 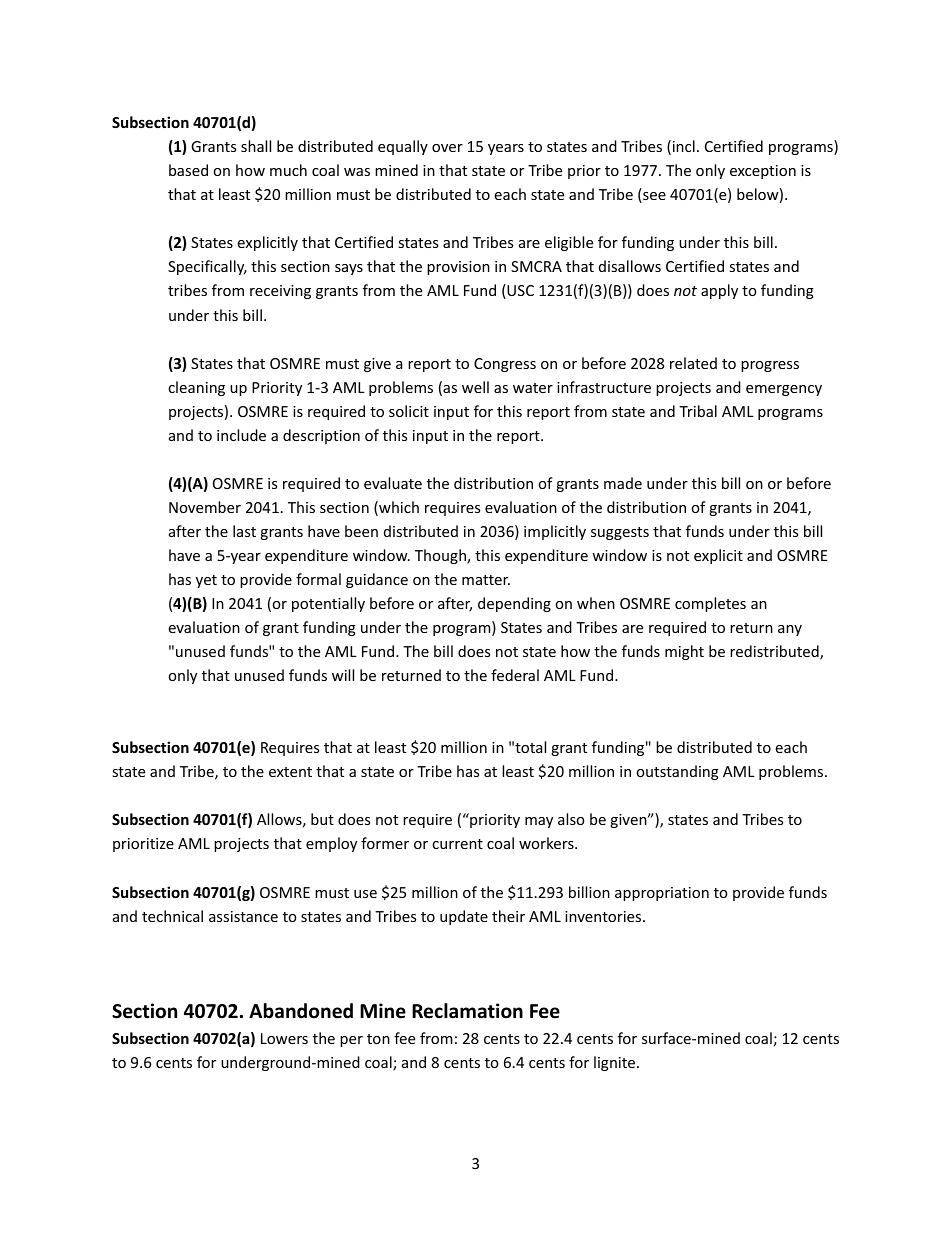 What do you see at coordinates (447, 148) in the screenshot?
I see `over` at bounding box center [447, 148].
